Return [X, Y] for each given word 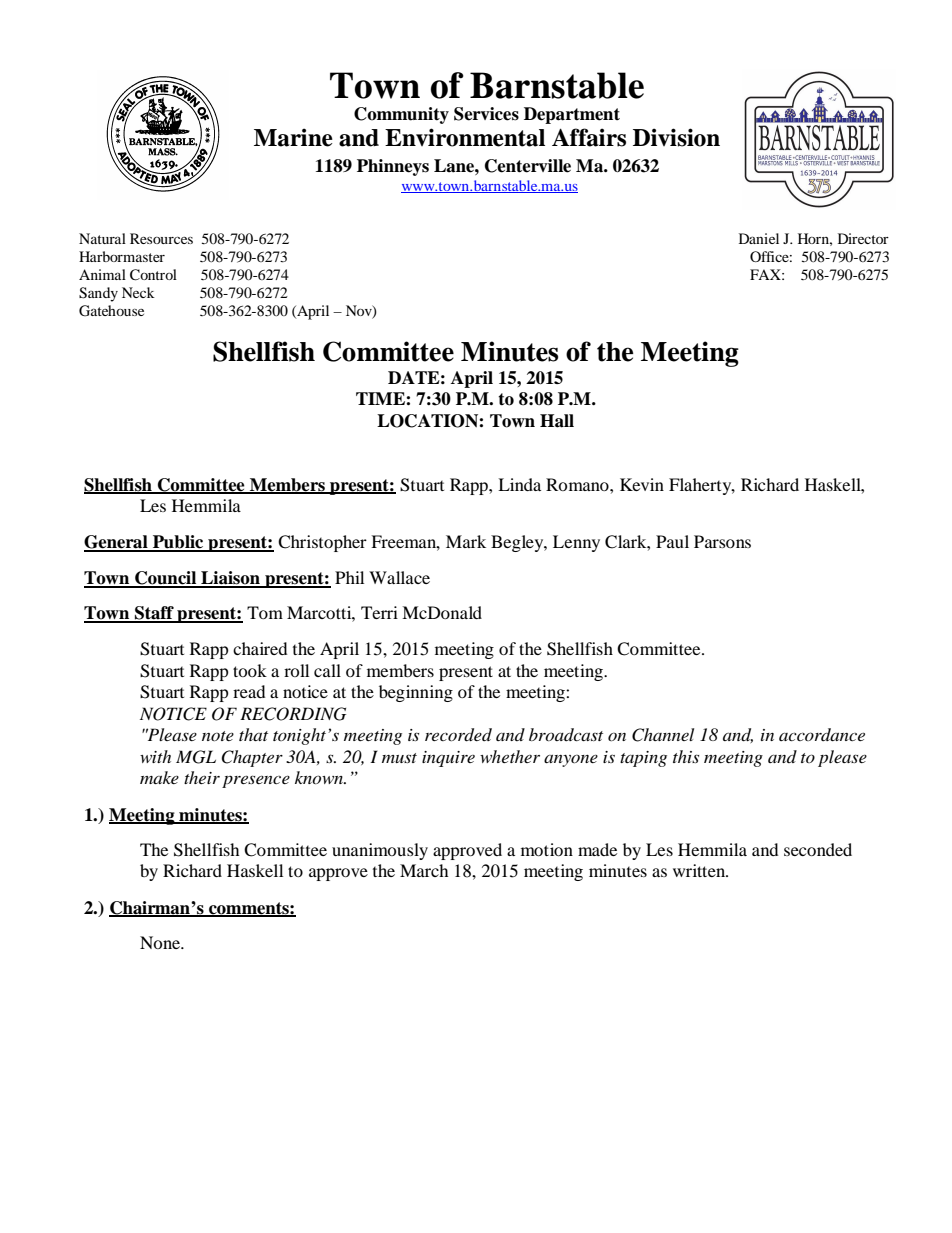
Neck [138, 292]
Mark [466, 541]
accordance [822, 734]
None [161, 942]
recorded [458, 735]
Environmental [465, 137]
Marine [293, 137]
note [218, 736]
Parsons [722, 541]
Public [178, 543]
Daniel [759, 238]
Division [676, 137]
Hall [557, 421]
